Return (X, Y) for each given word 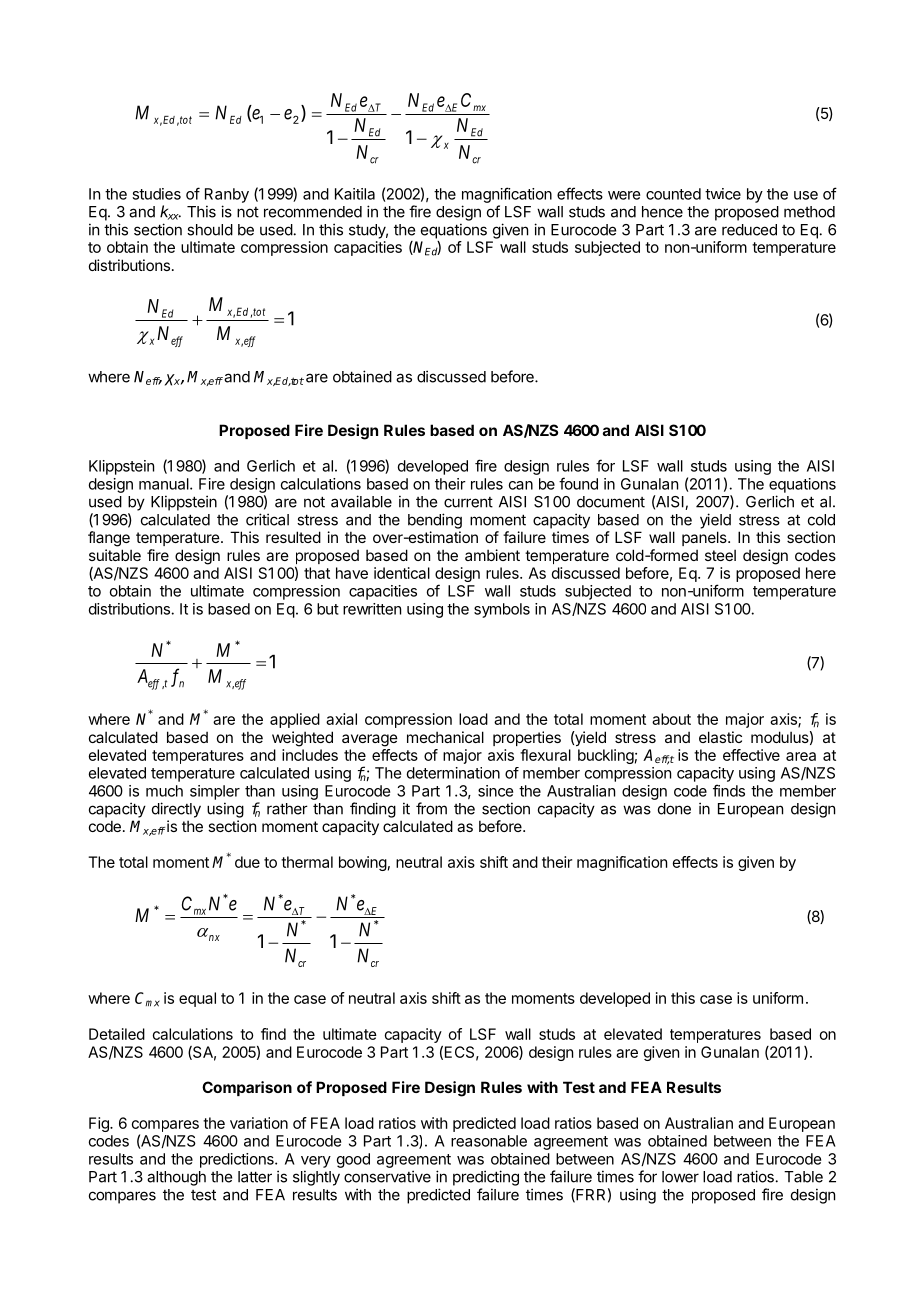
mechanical (445, 737)
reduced (749, 230)
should (210, 230)
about (671, 719)
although (176, 1178)
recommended (313, 212)
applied (295, 720)
